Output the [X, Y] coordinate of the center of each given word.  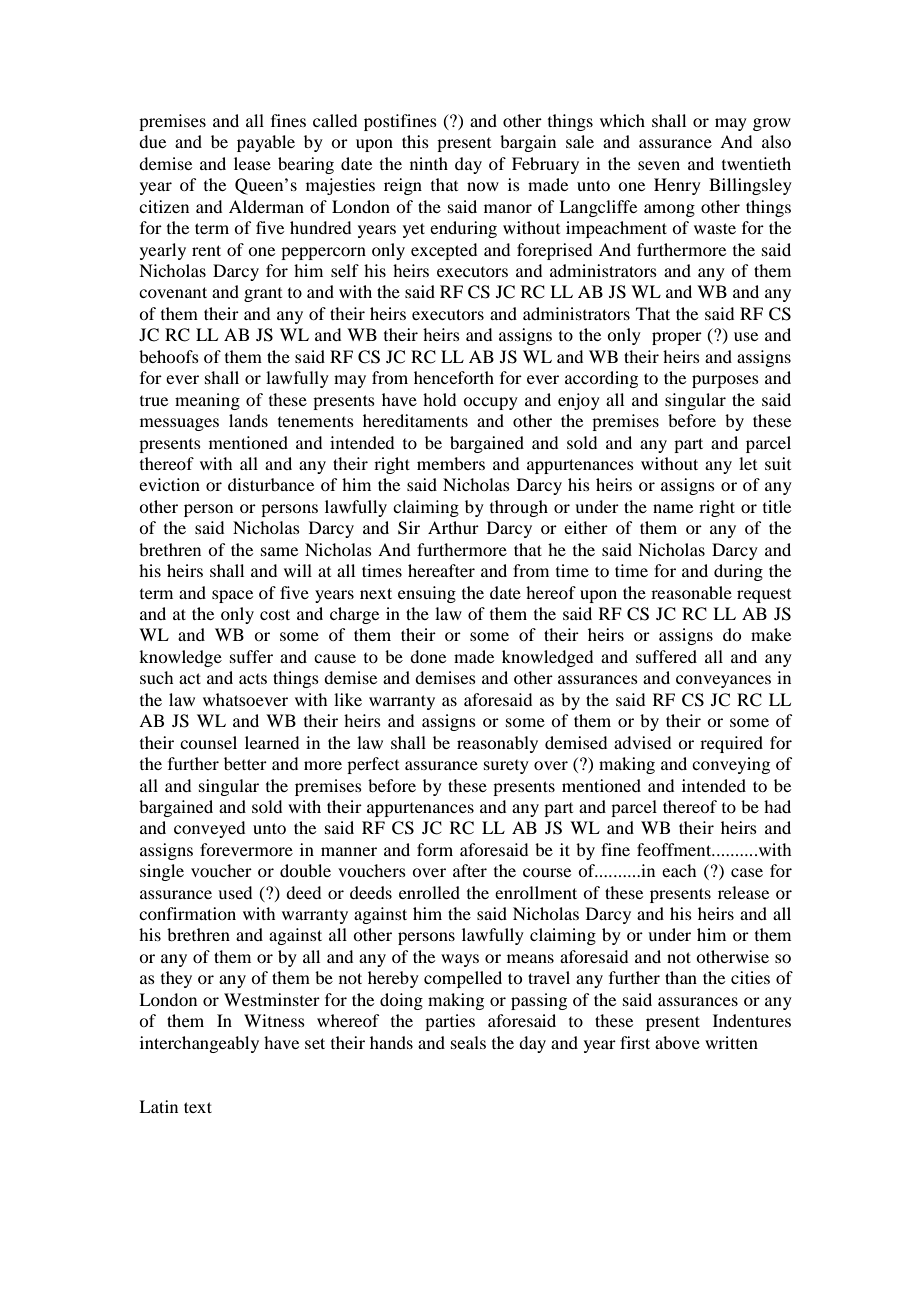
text [198, 1107]
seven [659, 165]
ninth [429, 163]
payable [266, 143]
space [232, 596]
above [677, 1042]
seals [468, 1042]
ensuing [427, 594]
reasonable [691, 592]
